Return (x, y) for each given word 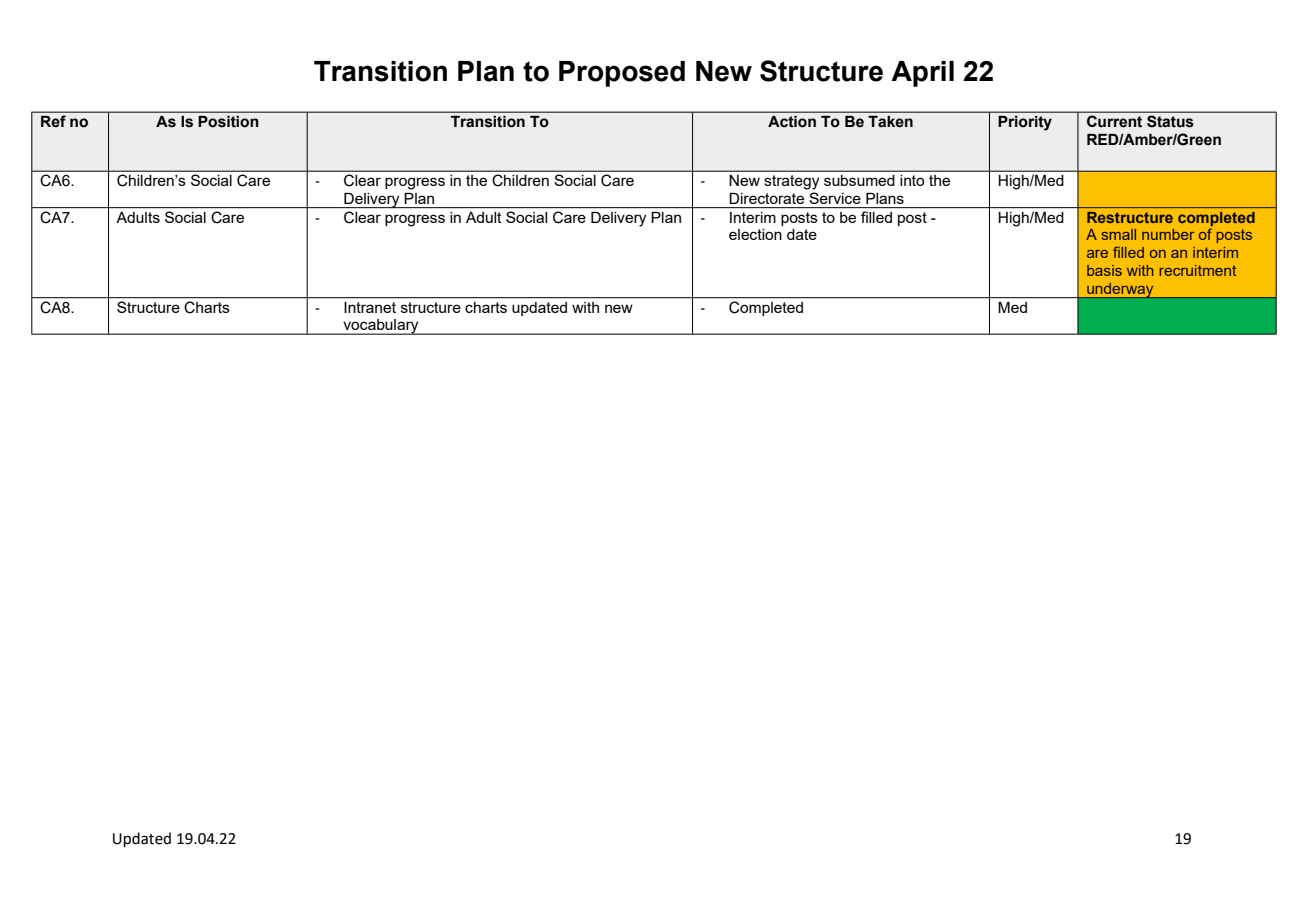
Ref (53, 121)
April (922, 74)
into (912, 180)
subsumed (859, 180)
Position (228, 122)
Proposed (622, 74)
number (1168, 234)
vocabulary (381, 327)
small (1119, 234)
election (755, 234)
